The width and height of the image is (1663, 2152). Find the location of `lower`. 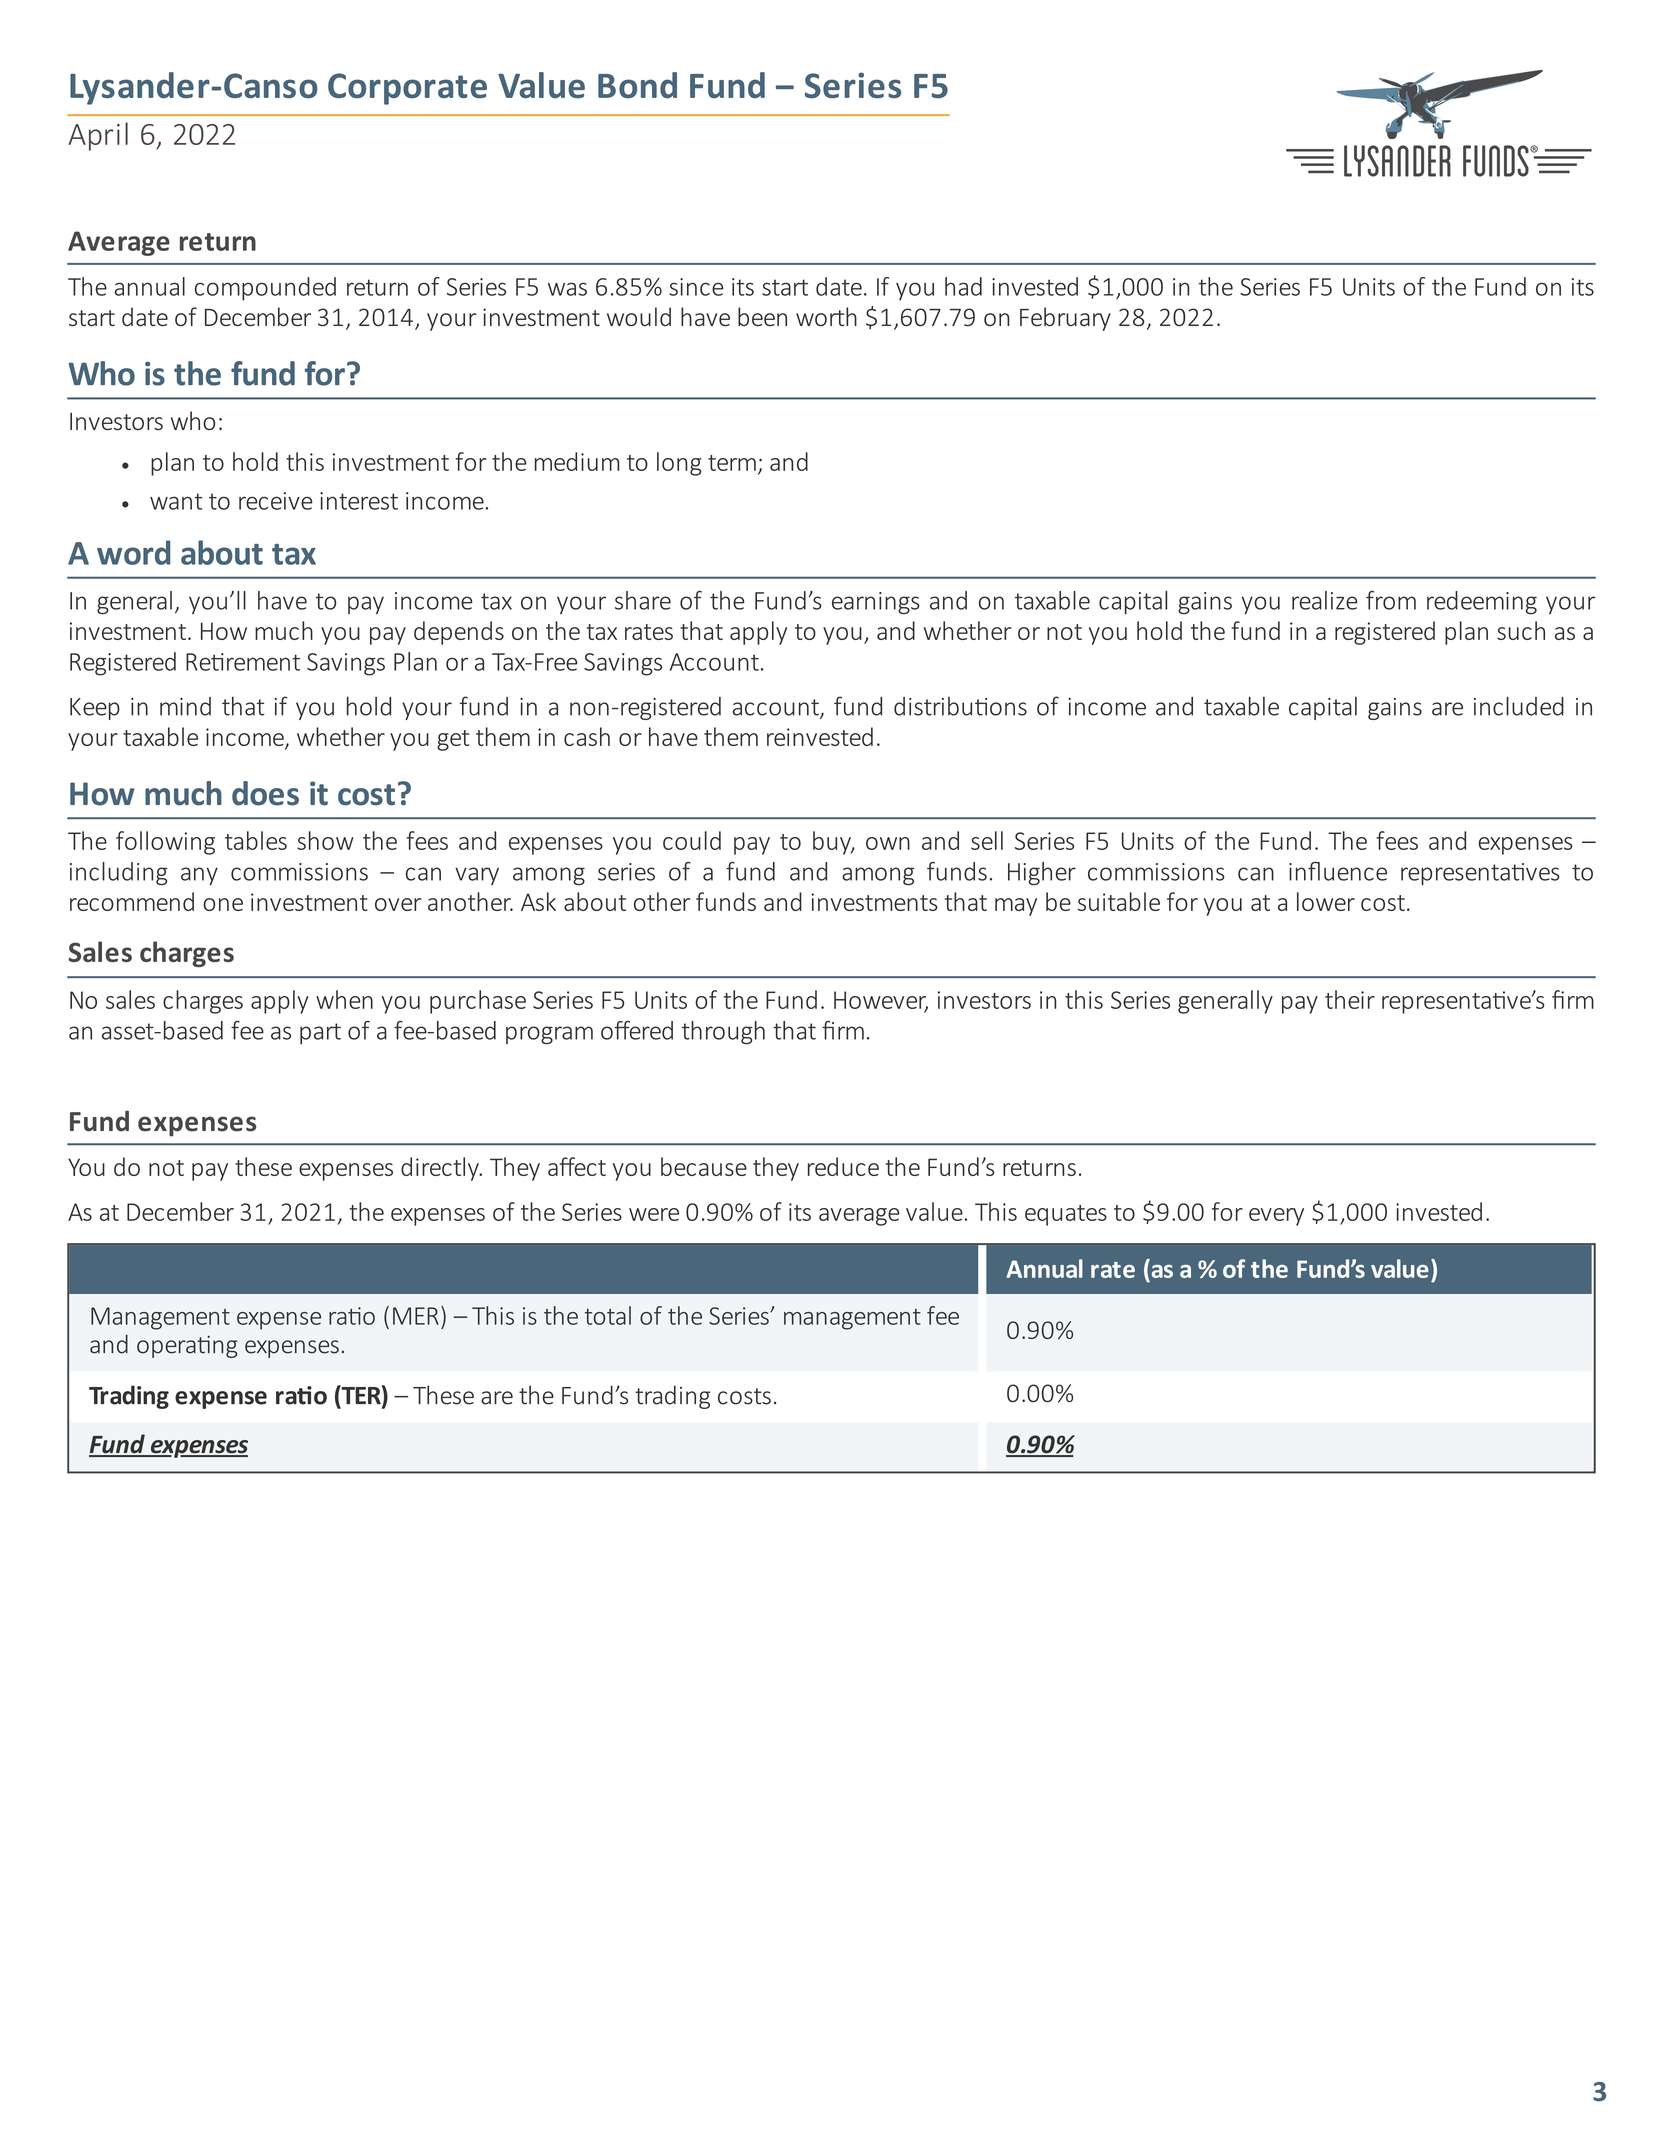

lower is located at coordinates (1326, 901).
